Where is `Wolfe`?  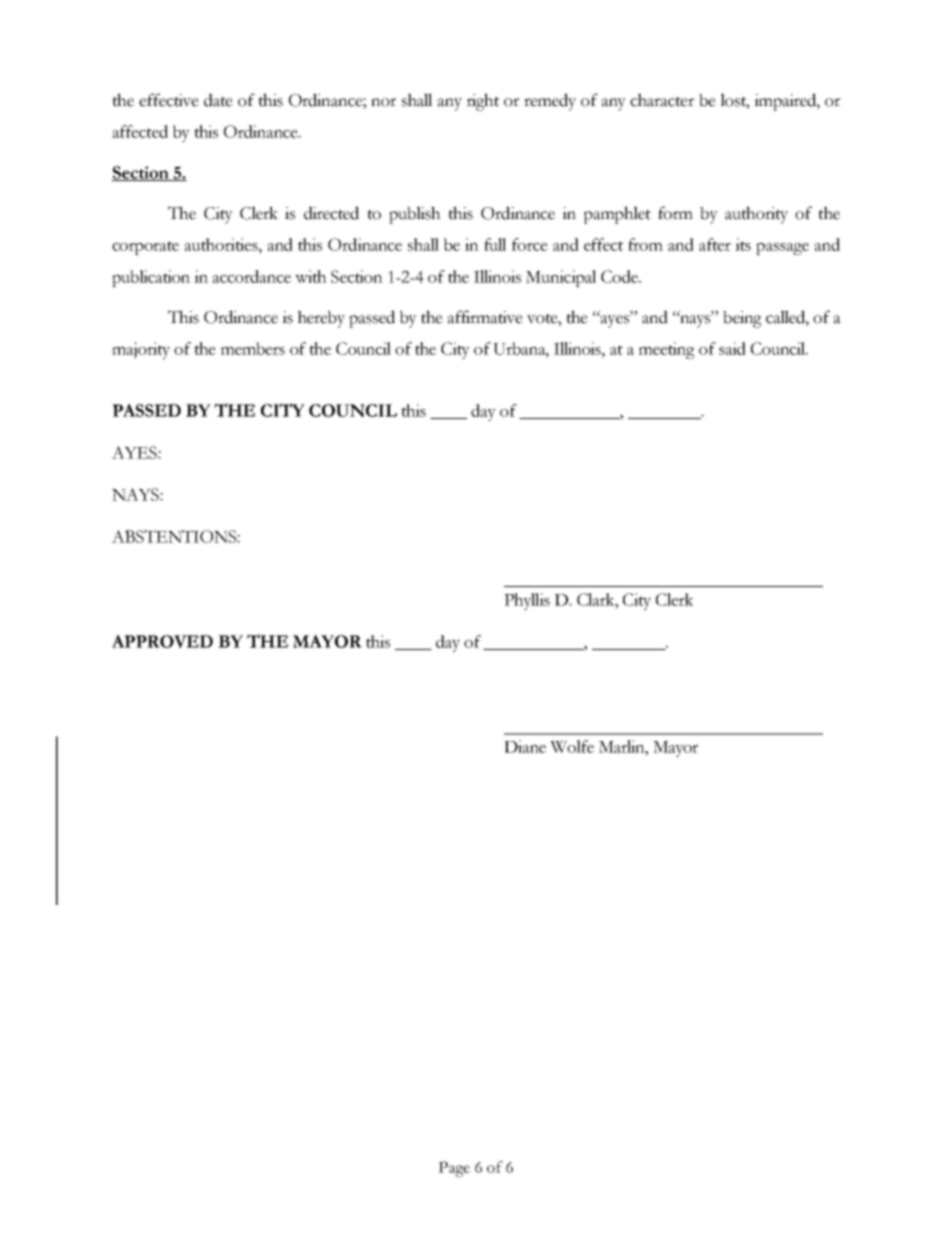
Wolfe is located at coordinates (572, 746).
